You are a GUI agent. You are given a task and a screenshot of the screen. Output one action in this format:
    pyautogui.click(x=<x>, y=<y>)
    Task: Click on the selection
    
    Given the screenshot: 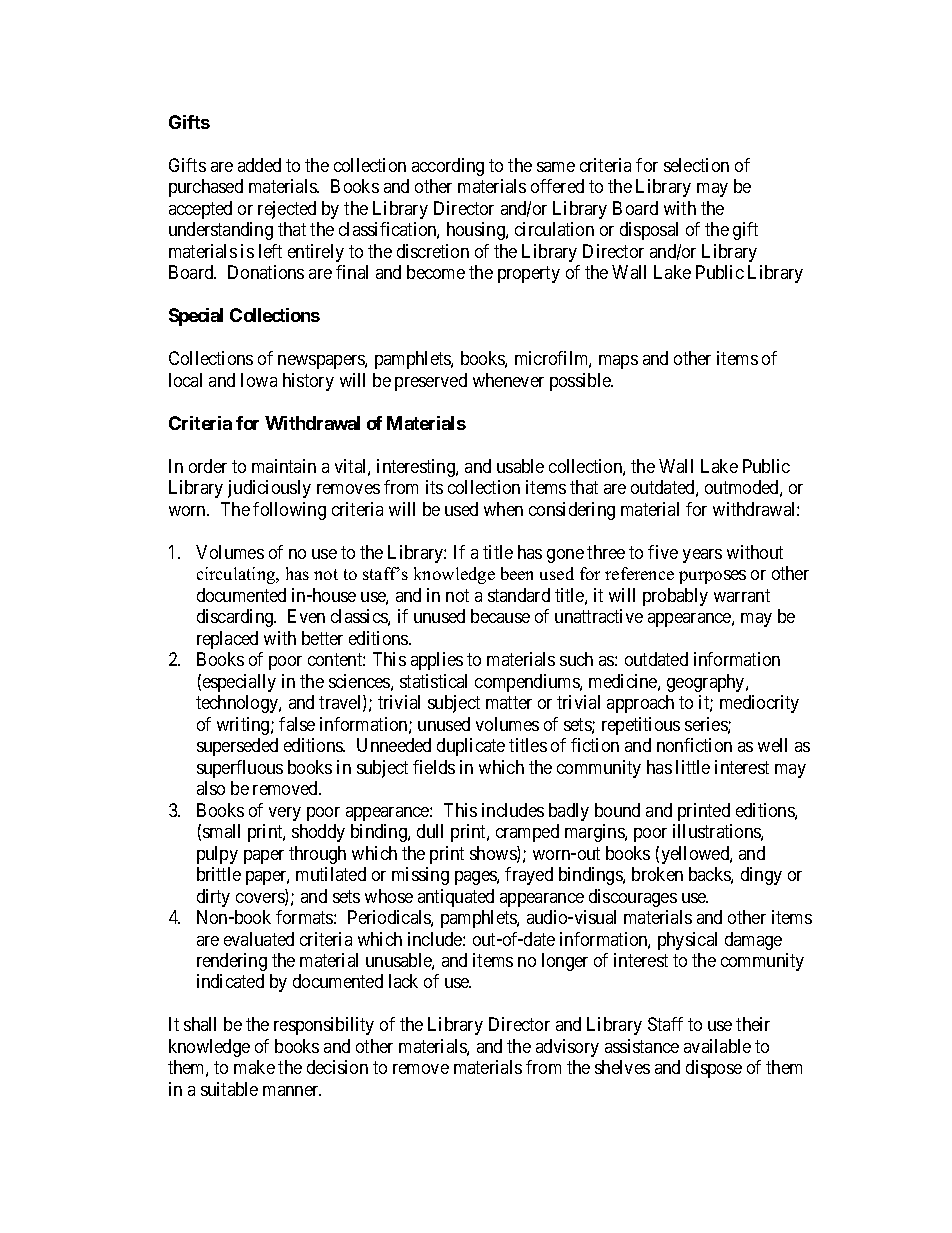 What is the action you would take?
    pyautogui.click(x=696, y=165)
